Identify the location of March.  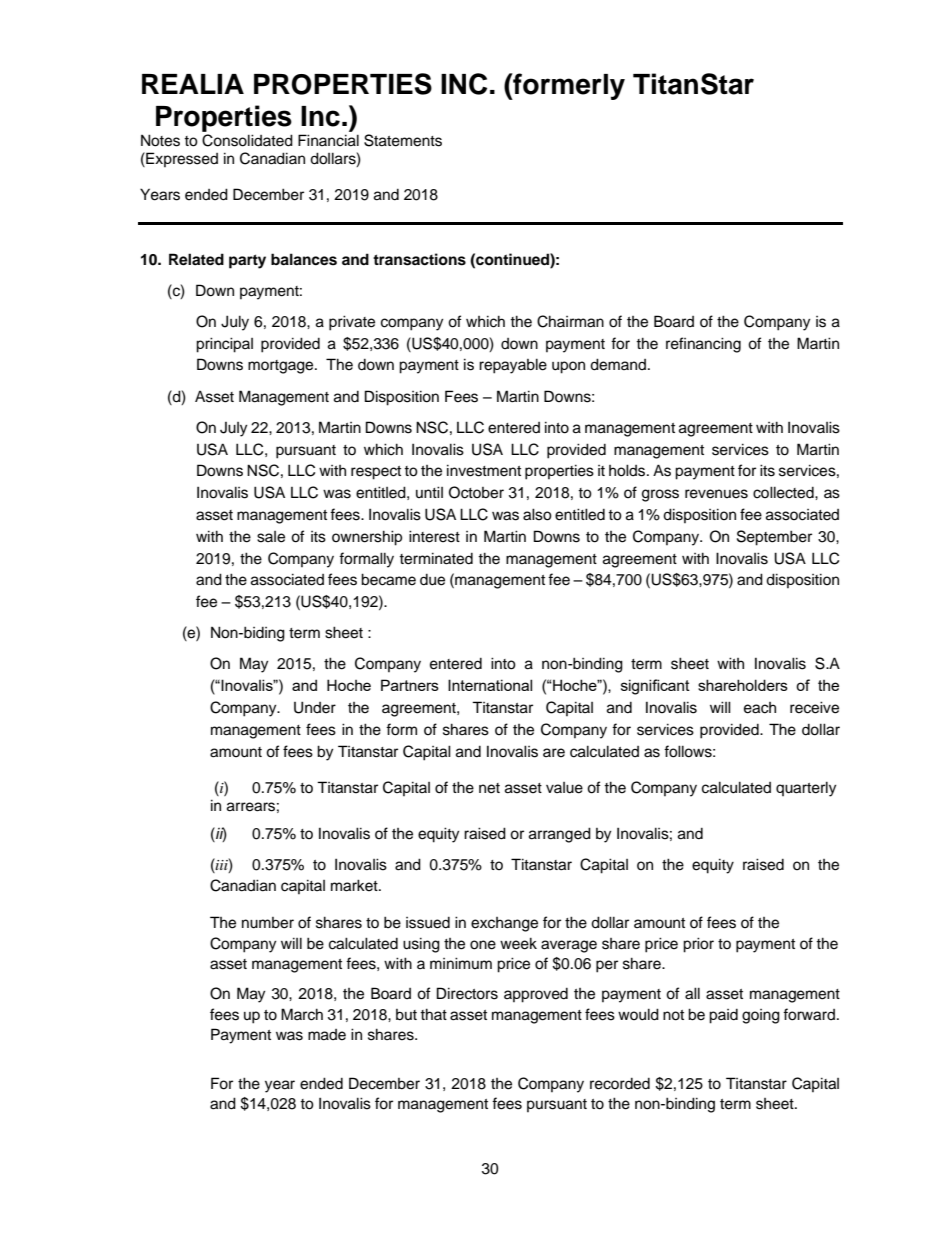
(302, 1014).
